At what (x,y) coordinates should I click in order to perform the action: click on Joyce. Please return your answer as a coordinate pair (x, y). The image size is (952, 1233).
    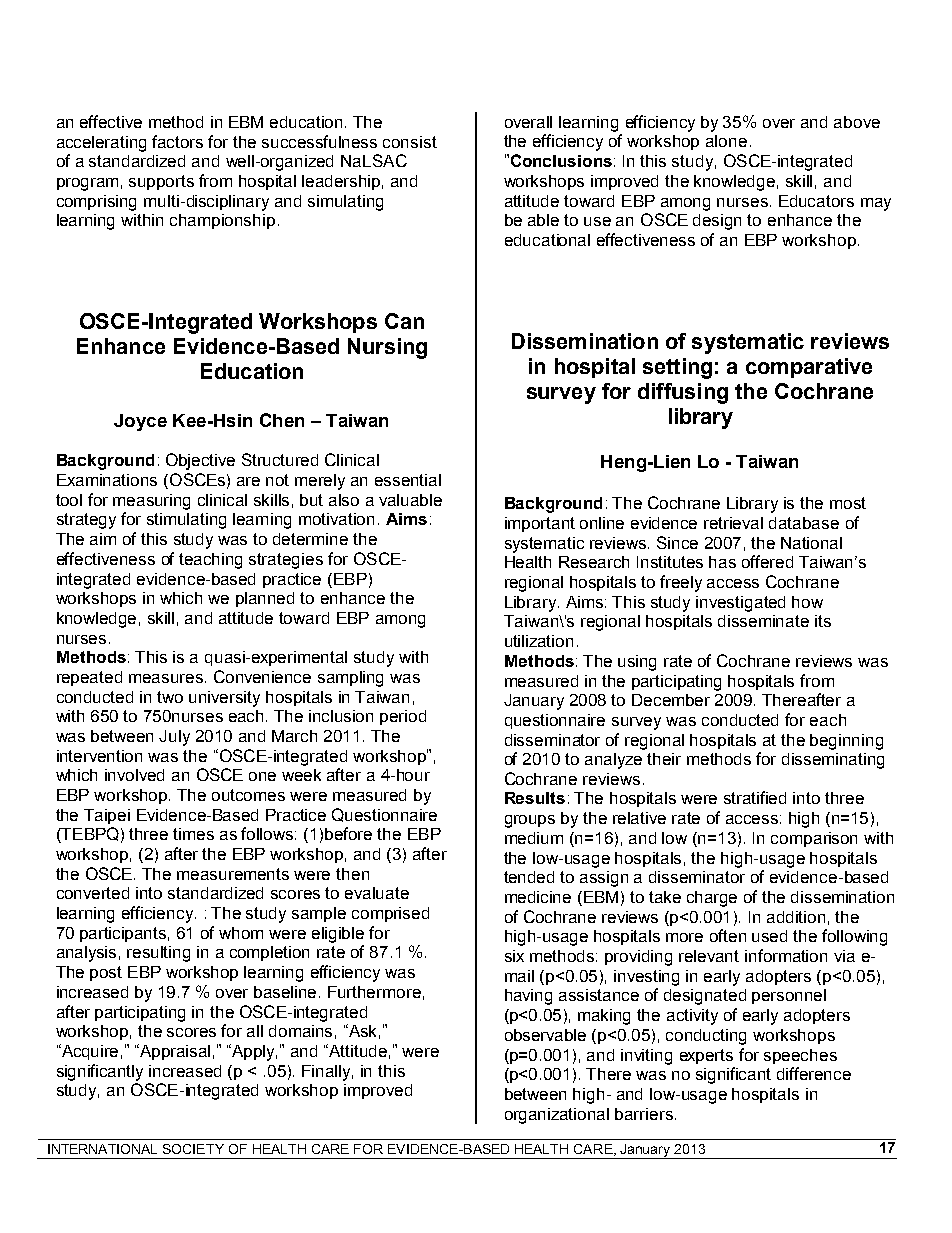
    Looking at the image, I should click on (140, 422).
